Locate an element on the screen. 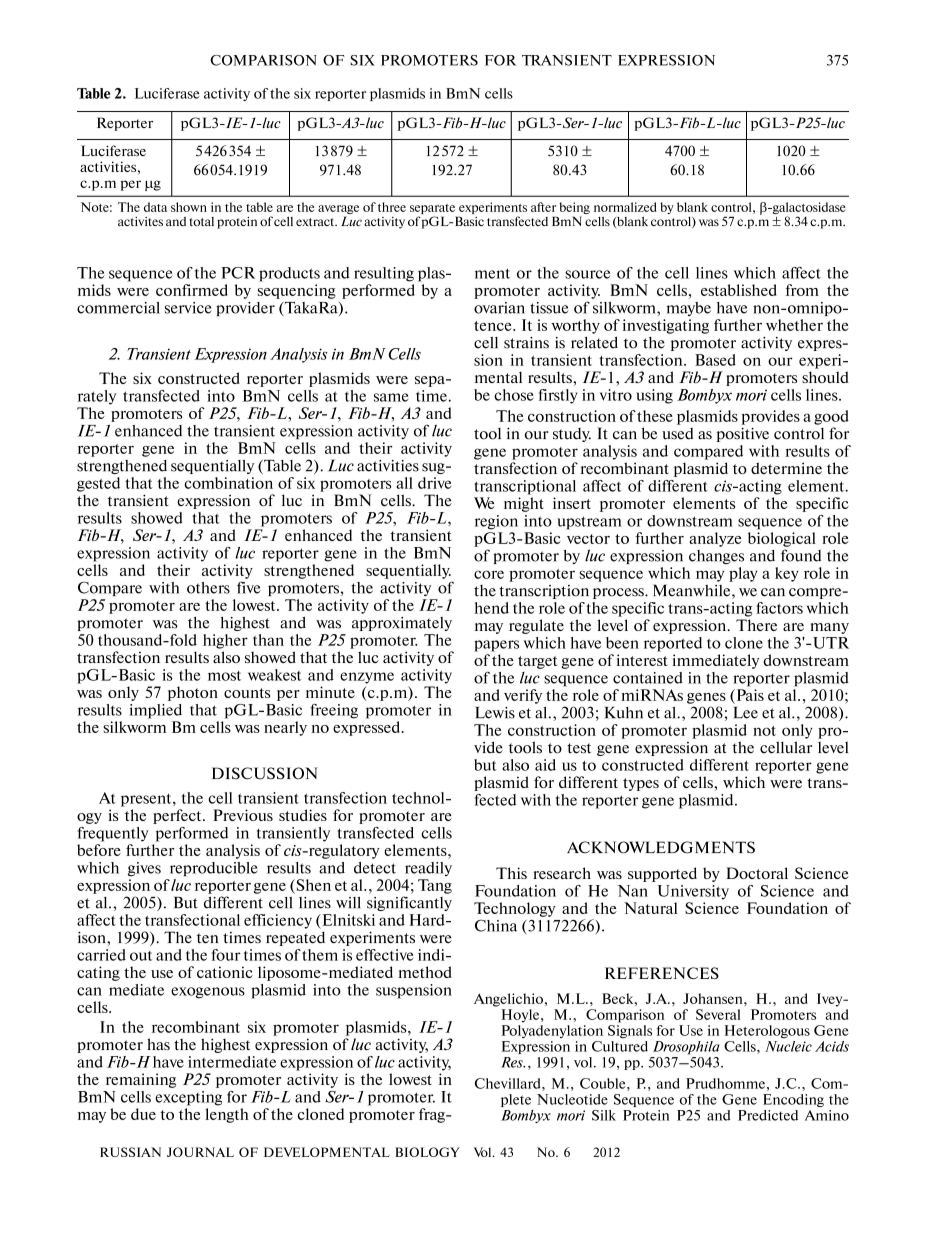 Image resolution: width=952 pixels, height=1233 pixels. three is located at coordinates (392, 207).
